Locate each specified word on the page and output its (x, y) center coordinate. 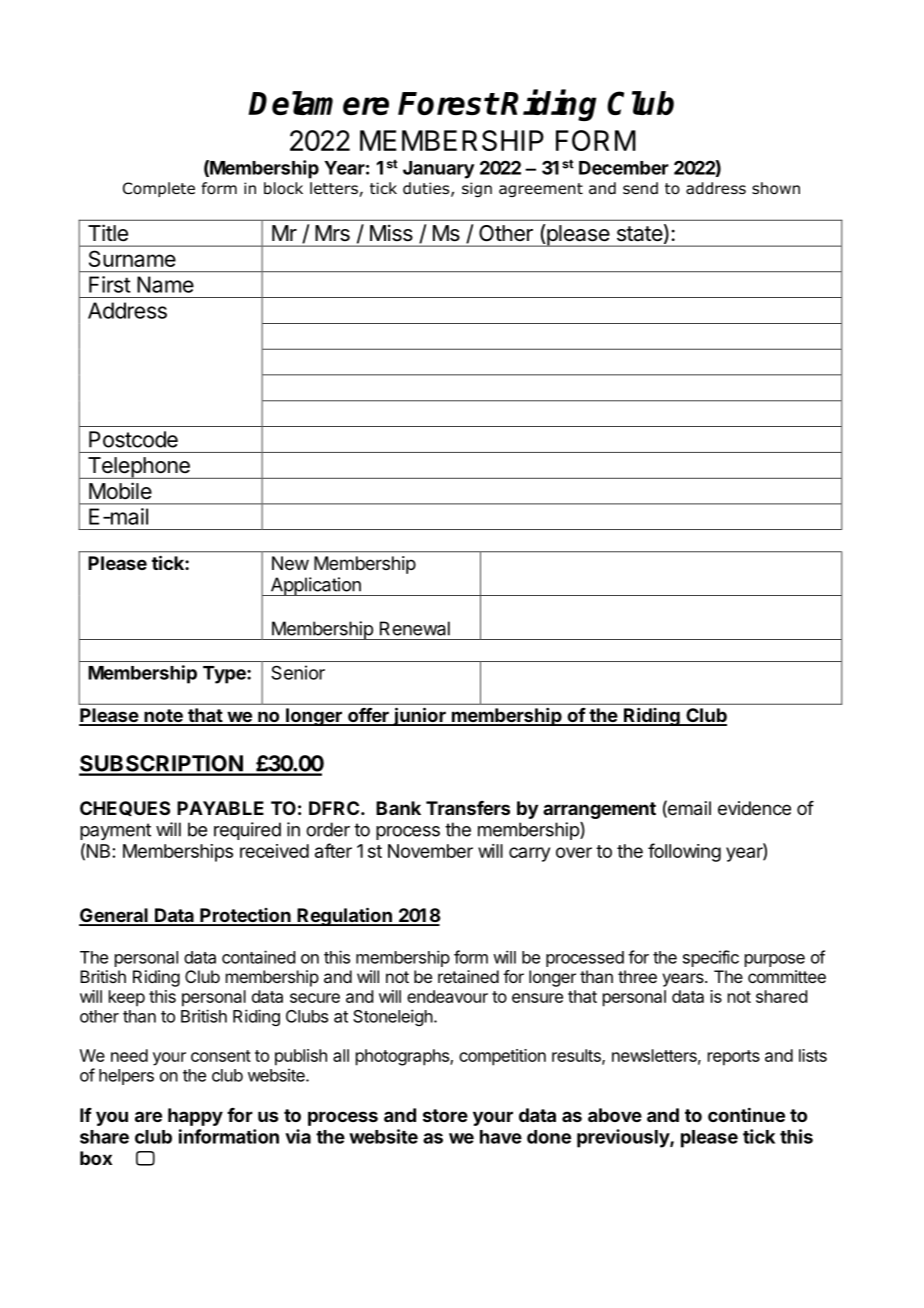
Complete (159, 189)
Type (225, 675)
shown (776, 188)
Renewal (415, 628)
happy (195, 1117)
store (445, 1115)
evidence (754, 808)
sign (477, 189)
